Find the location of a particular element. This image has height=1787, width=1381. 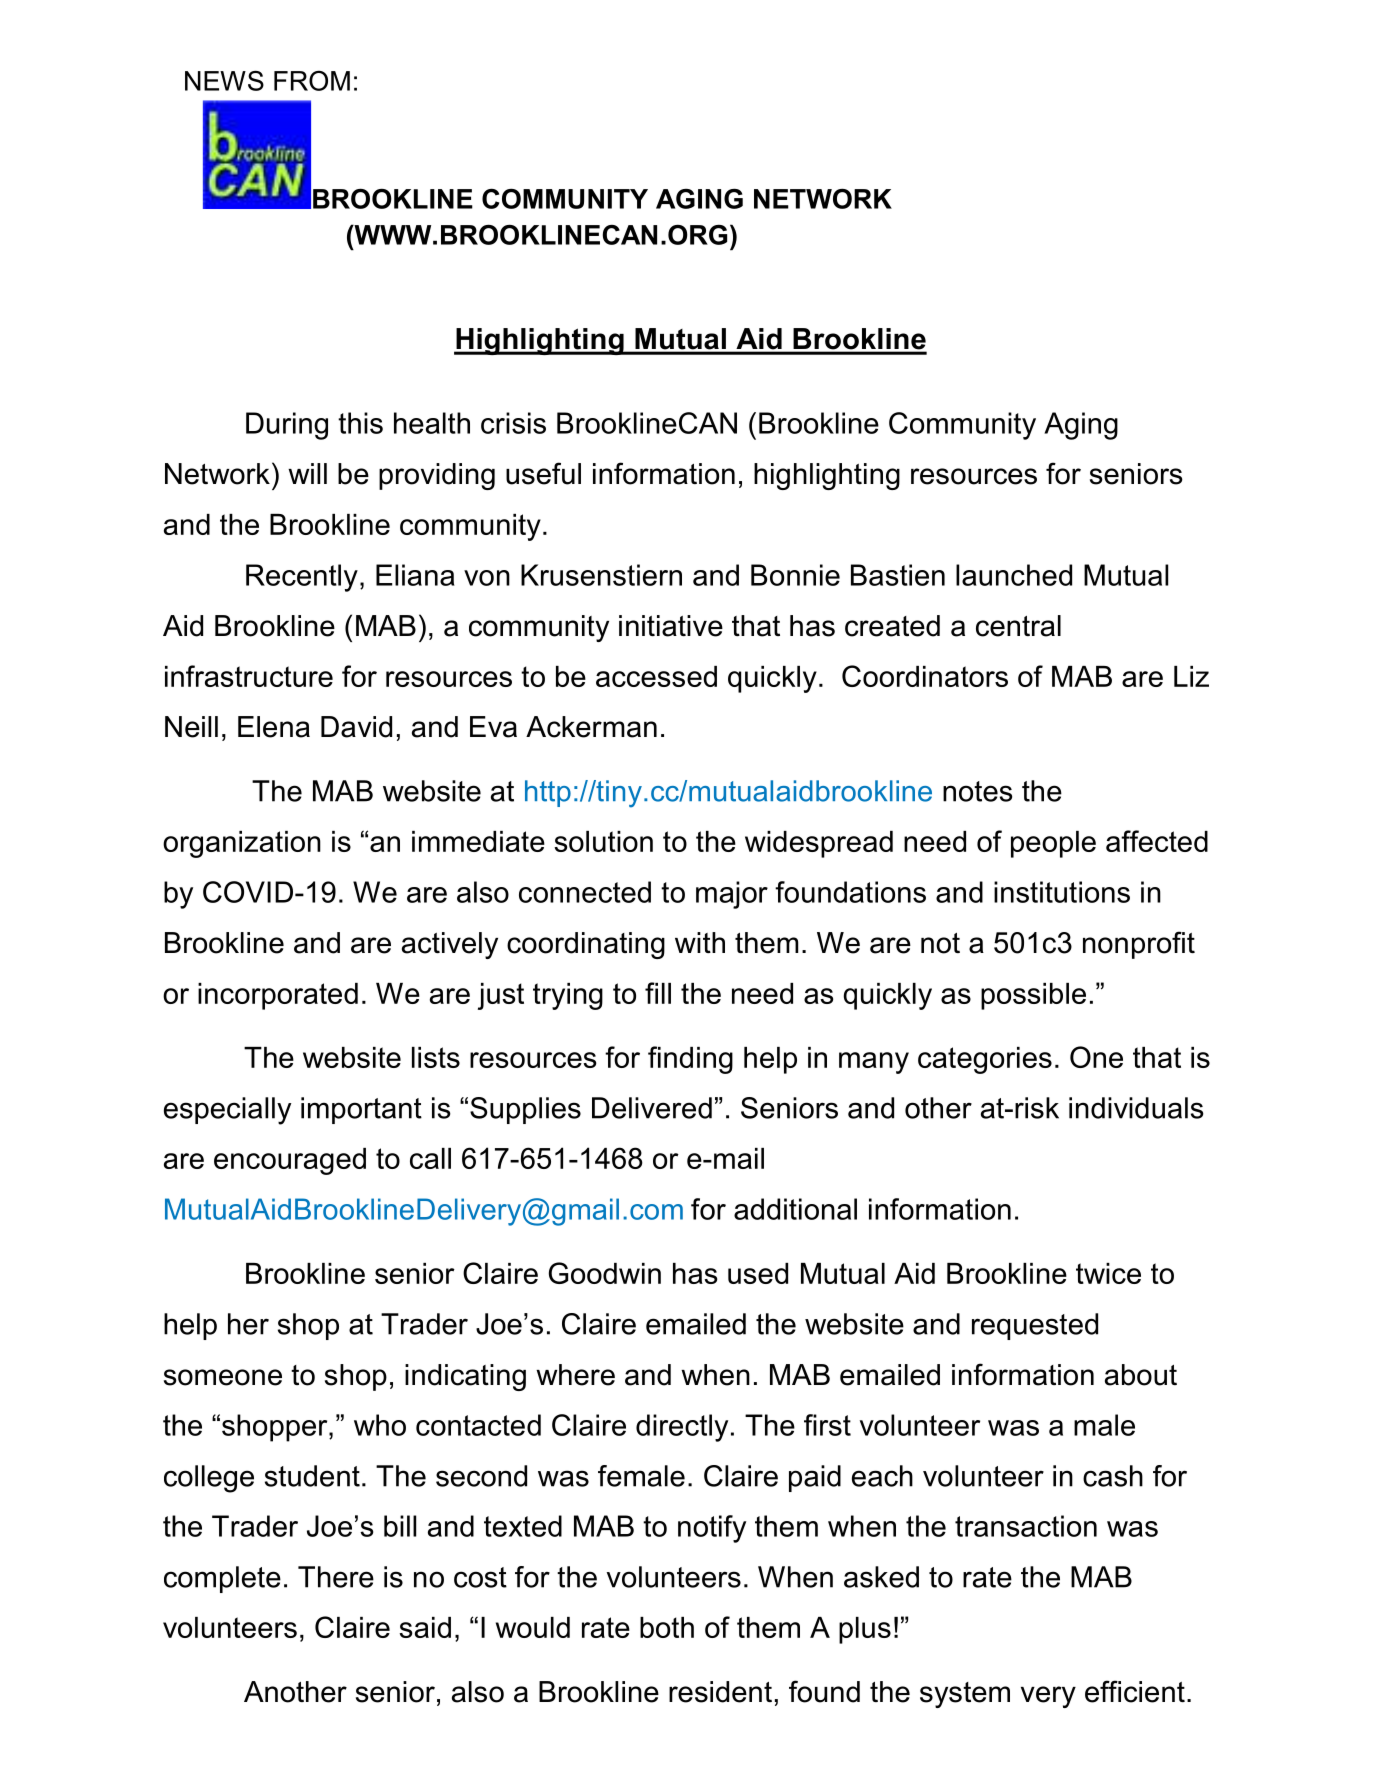

both is located at coordinates (667, 1627).
